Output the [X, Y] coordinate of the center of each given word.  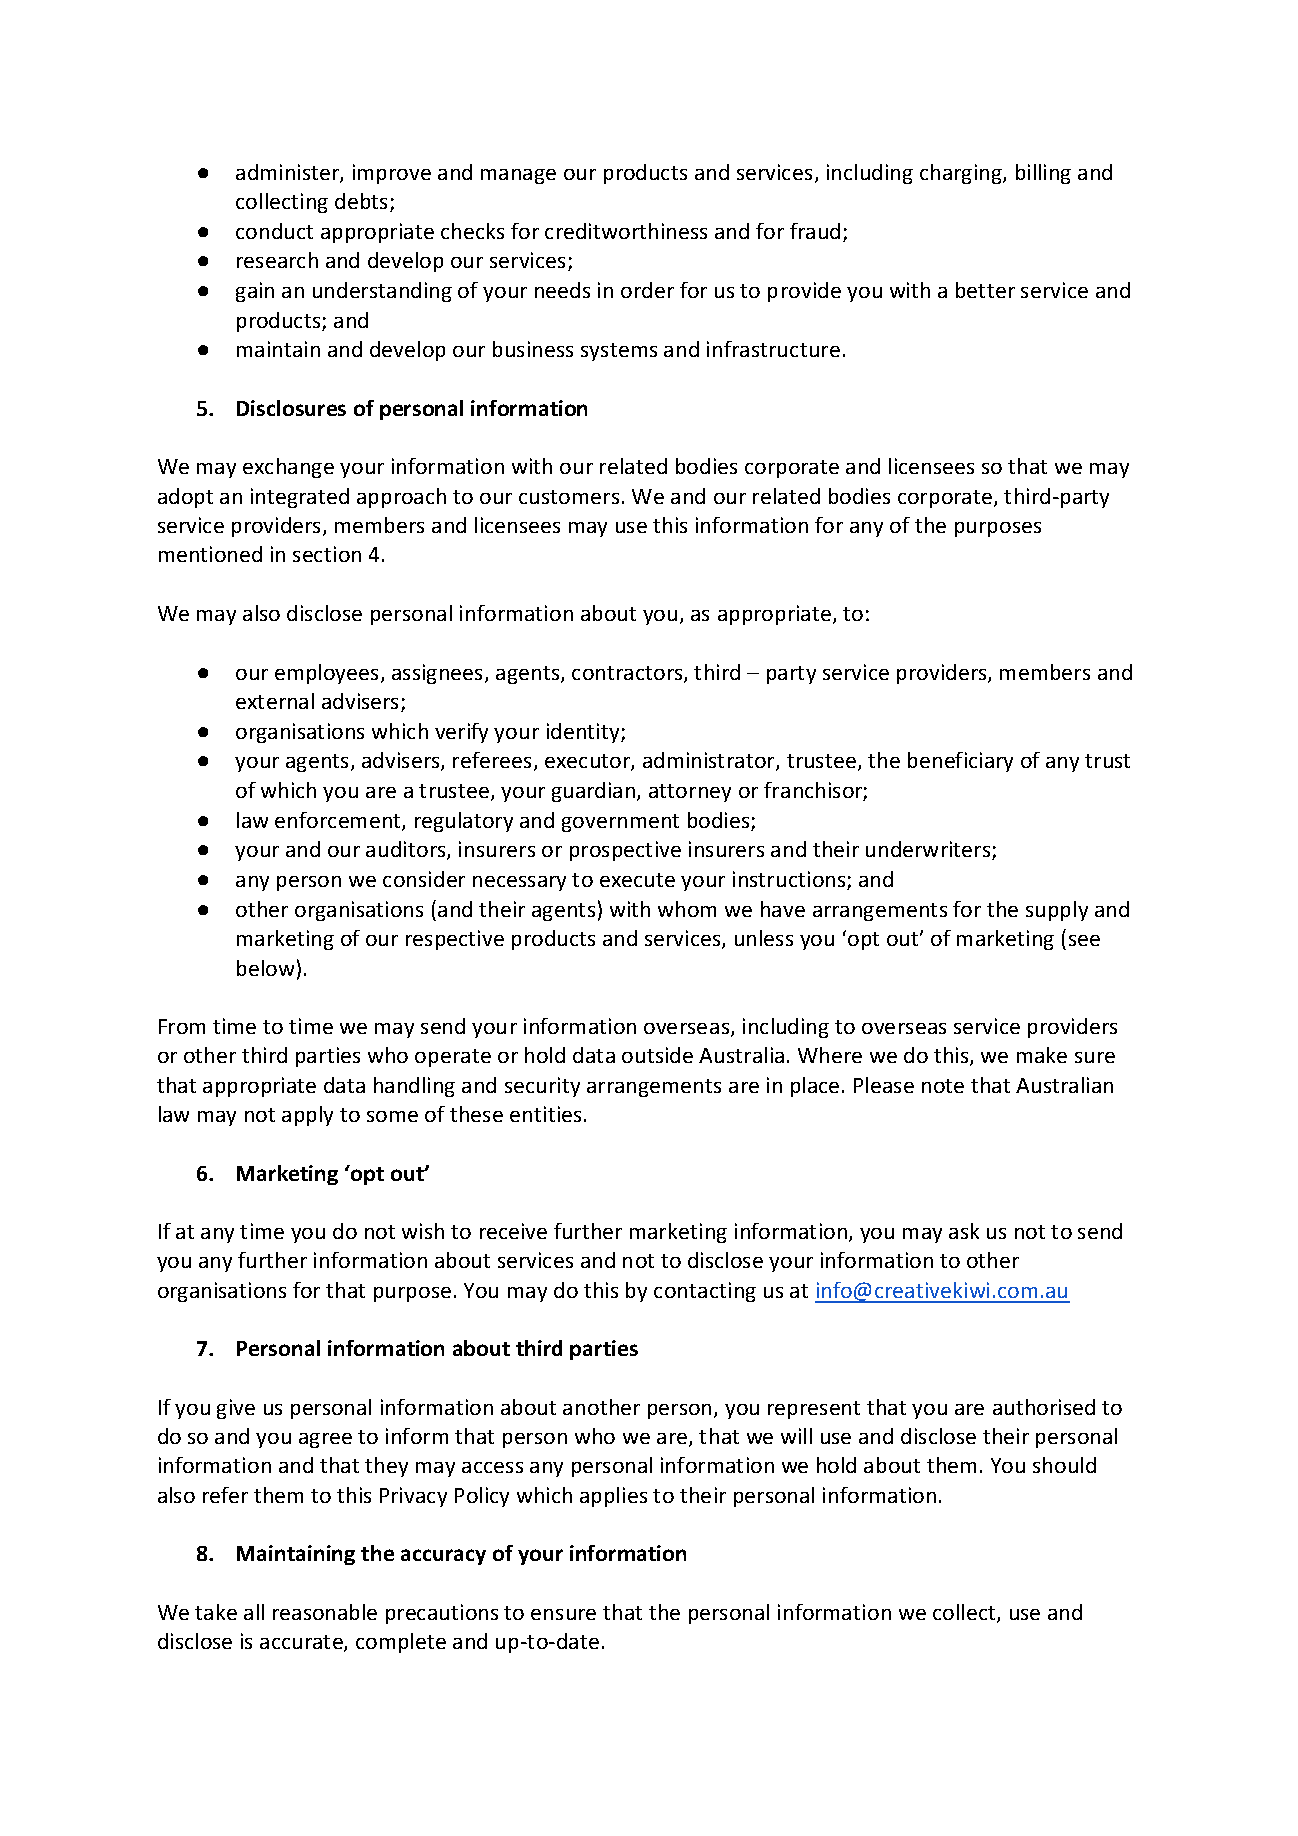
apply [307, 1116]
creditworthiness [626, 231]
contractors [628, 674]
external [275, 701]
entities [547, 1114]
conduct [274, 231]
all [254, 1612]
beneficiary [960, 762]
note [943, 1086]
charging [962, 174]
